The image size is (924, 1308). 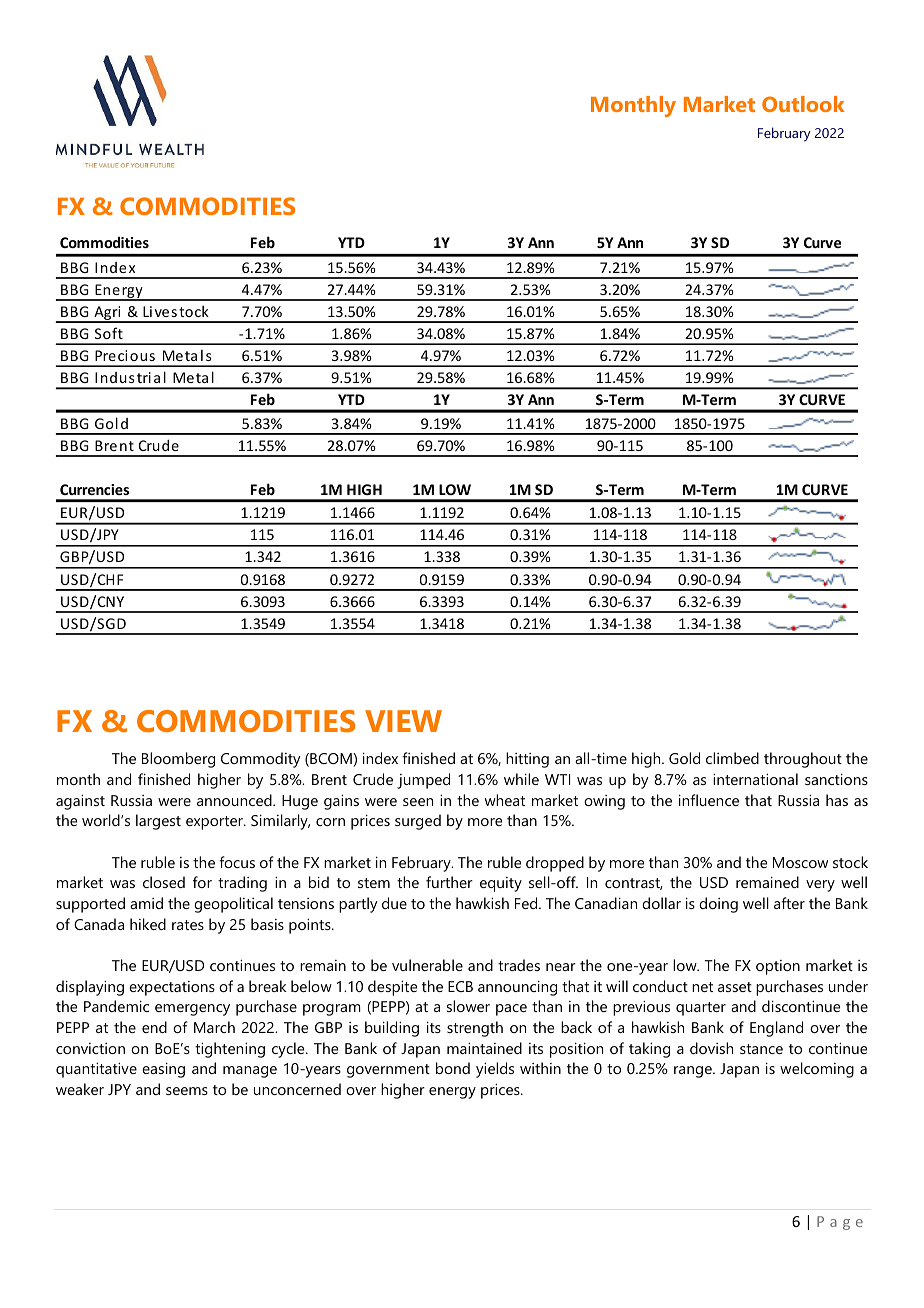 I want to click on Currencies, so click(x=94, y=489).
